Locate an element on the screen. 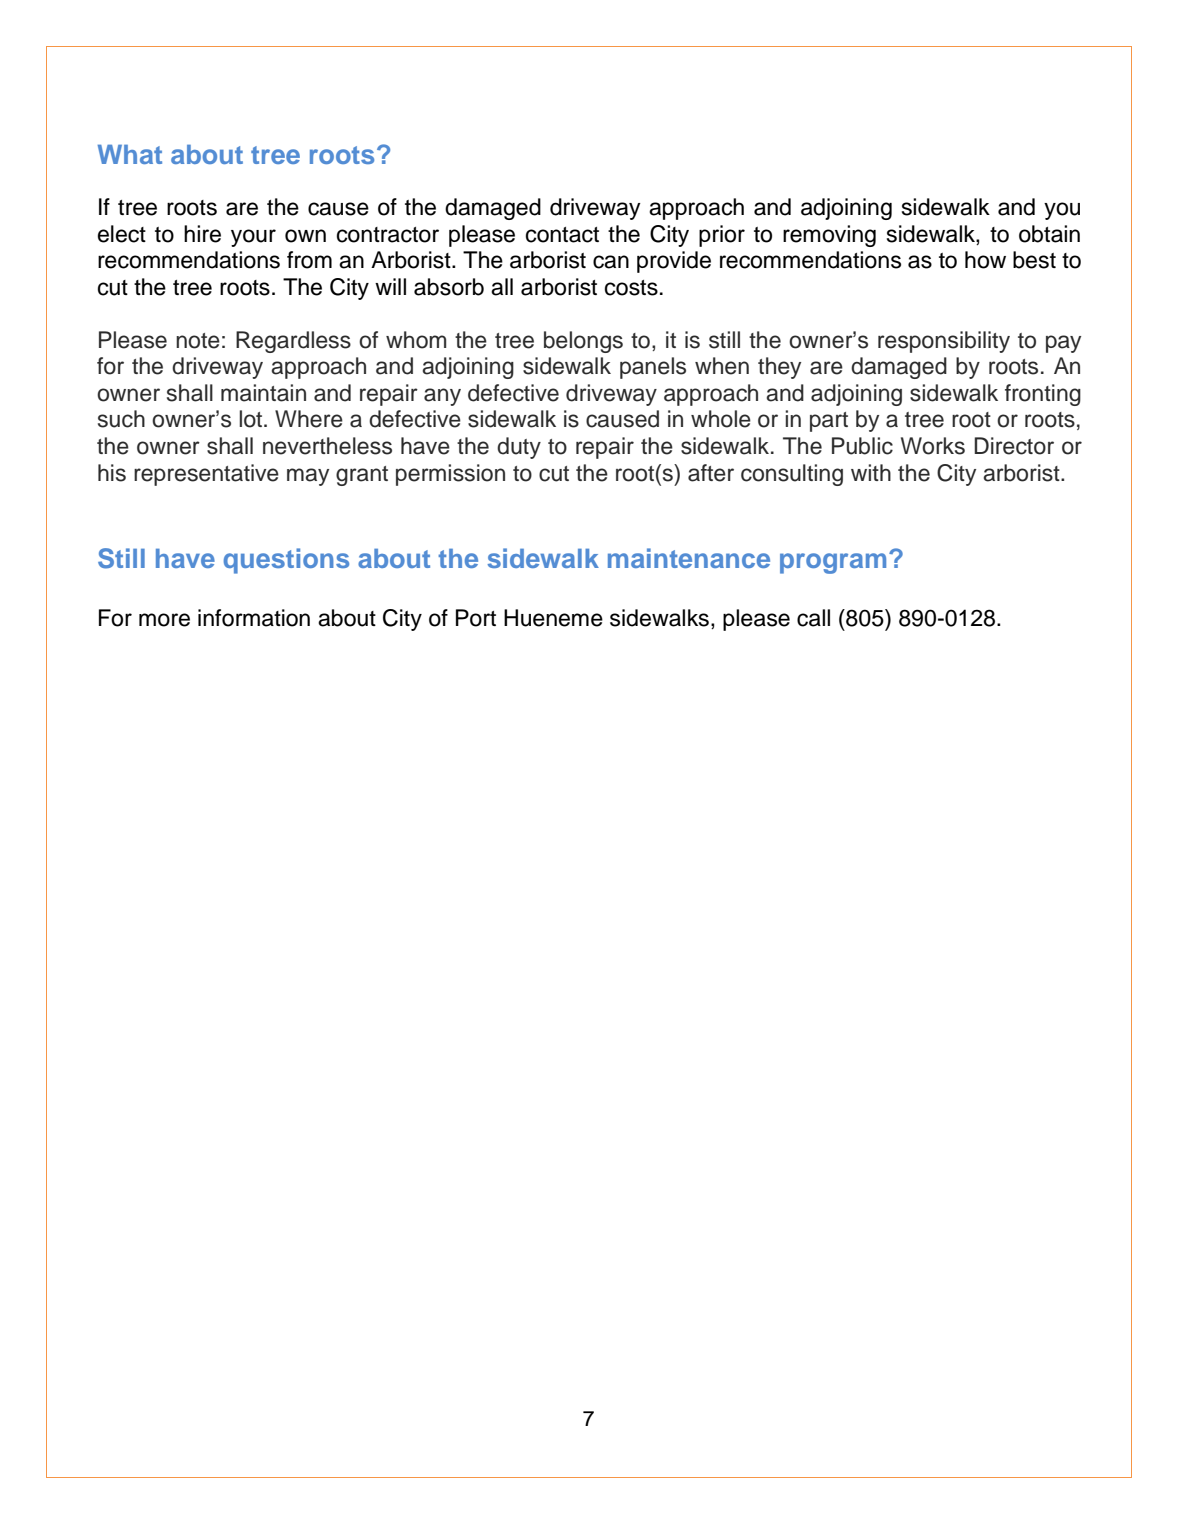  Port is located at coordinates (476, 618).
